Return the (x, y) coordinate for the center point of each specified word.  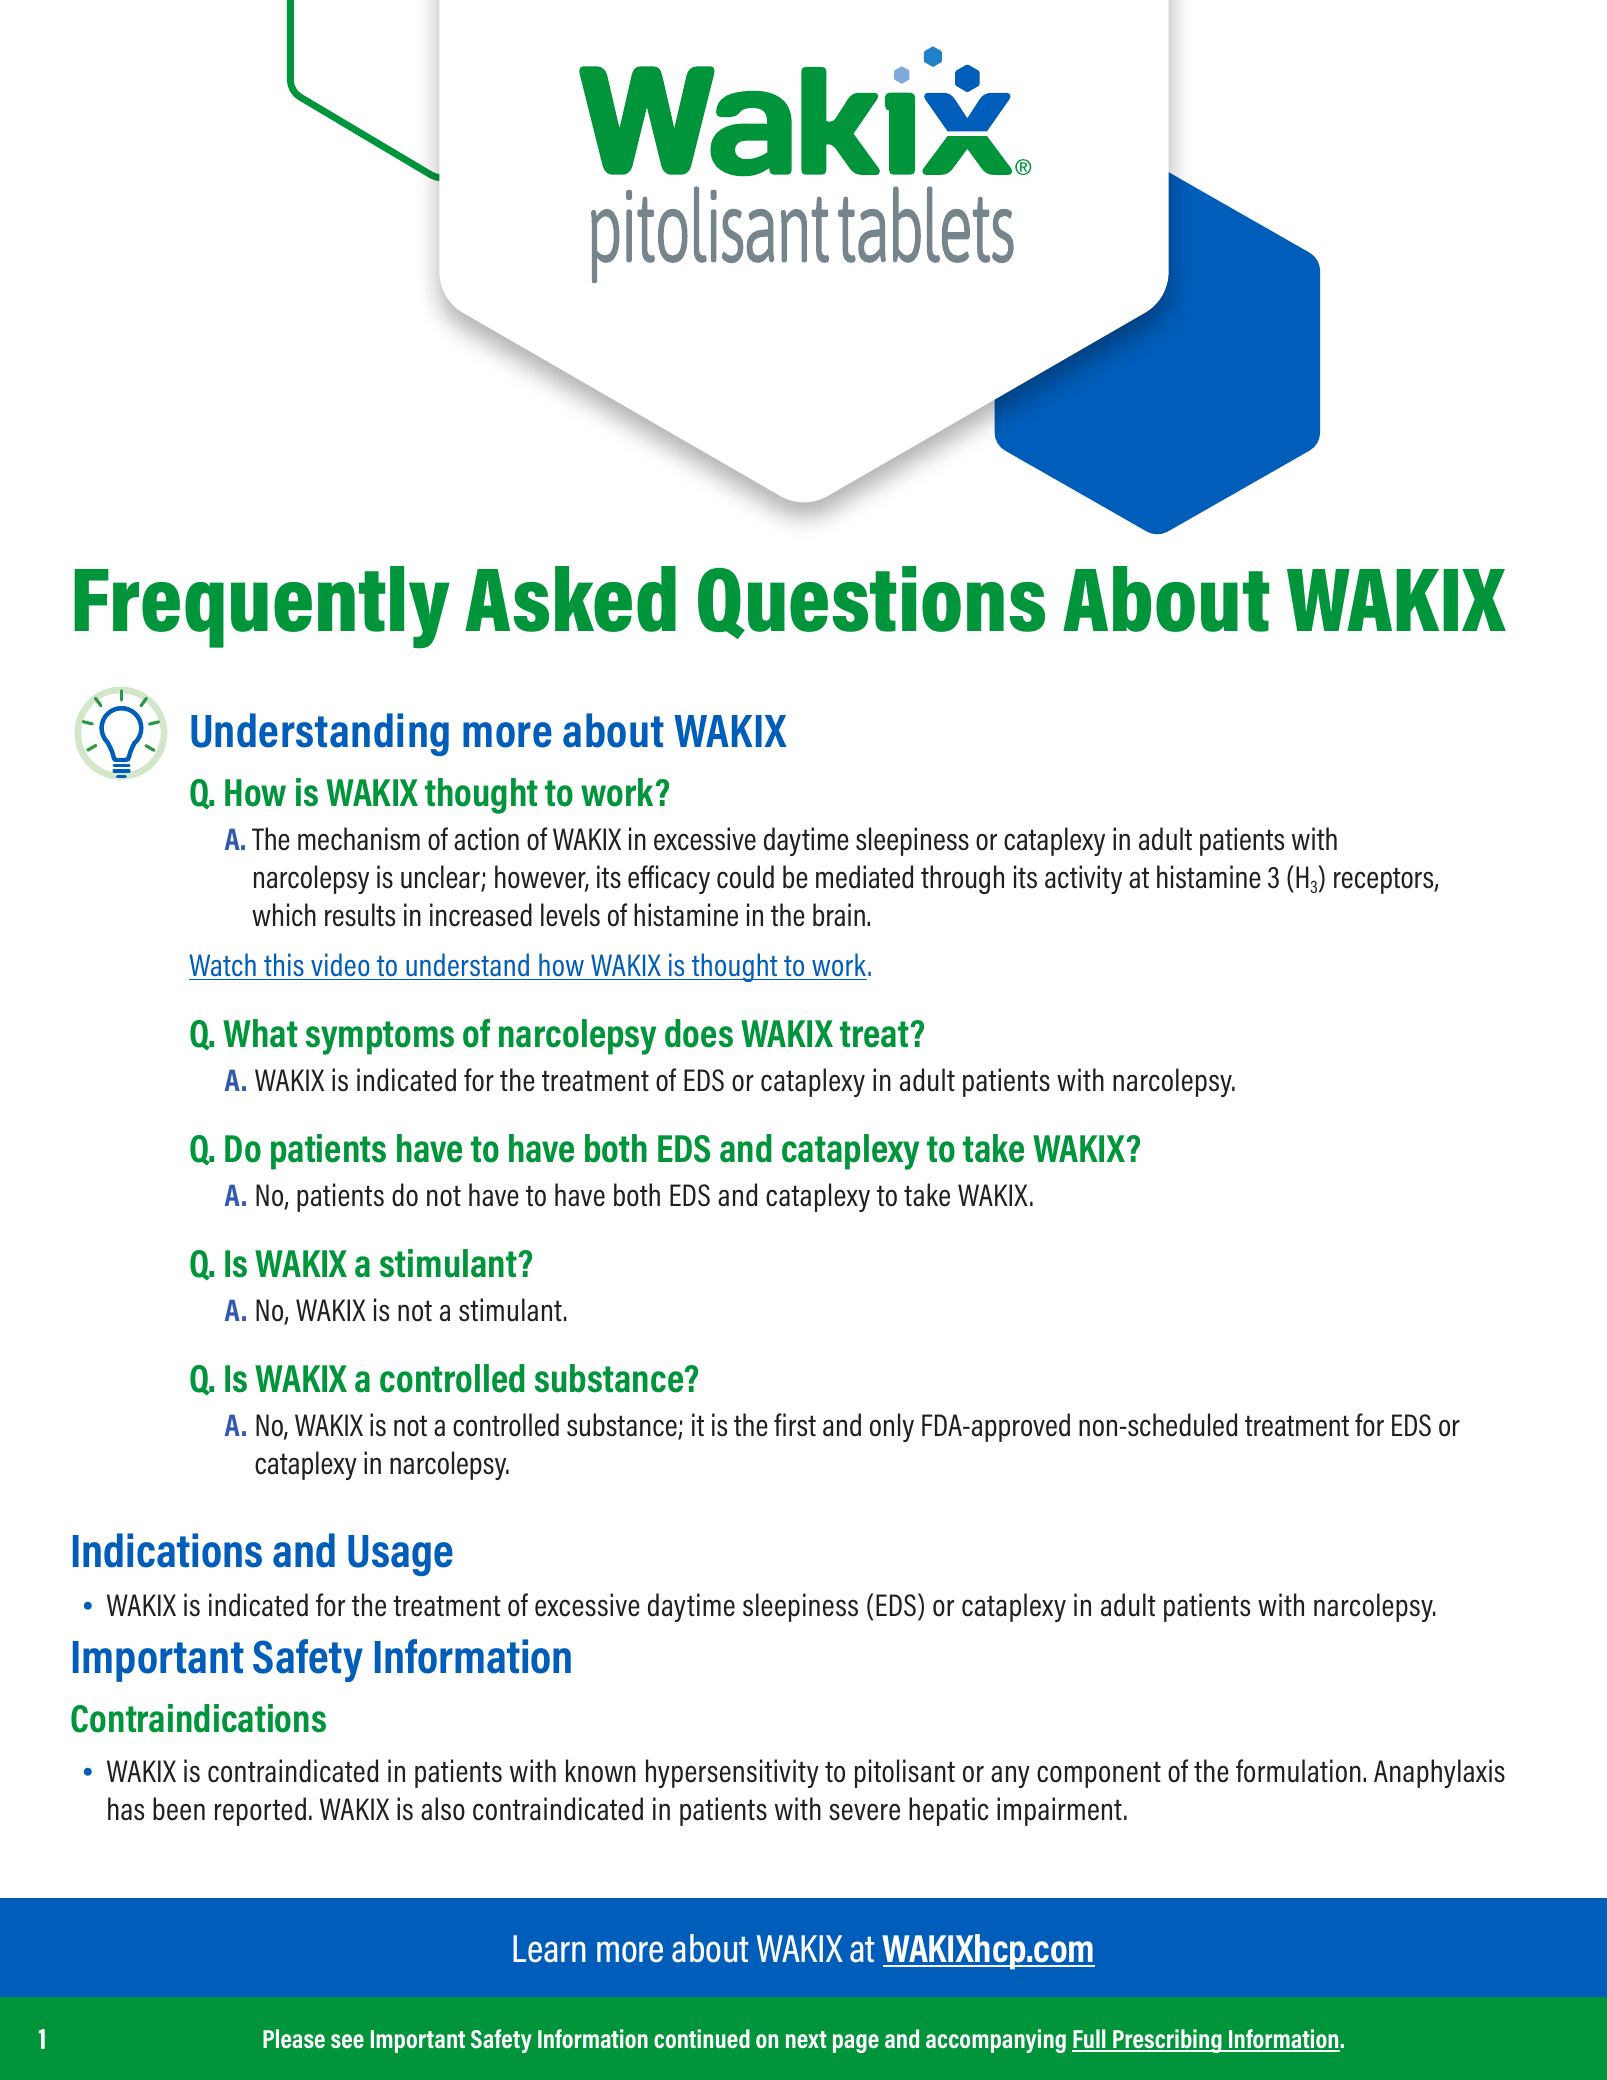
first (795, 1425)
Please (294, 2038)
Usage (400, 1555)
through (962, 879)
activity (1083, 879)
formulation (1298, 1771)
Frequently (262, 607)
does (699, 1033)
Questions (871, 602)
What (260, 1033)
